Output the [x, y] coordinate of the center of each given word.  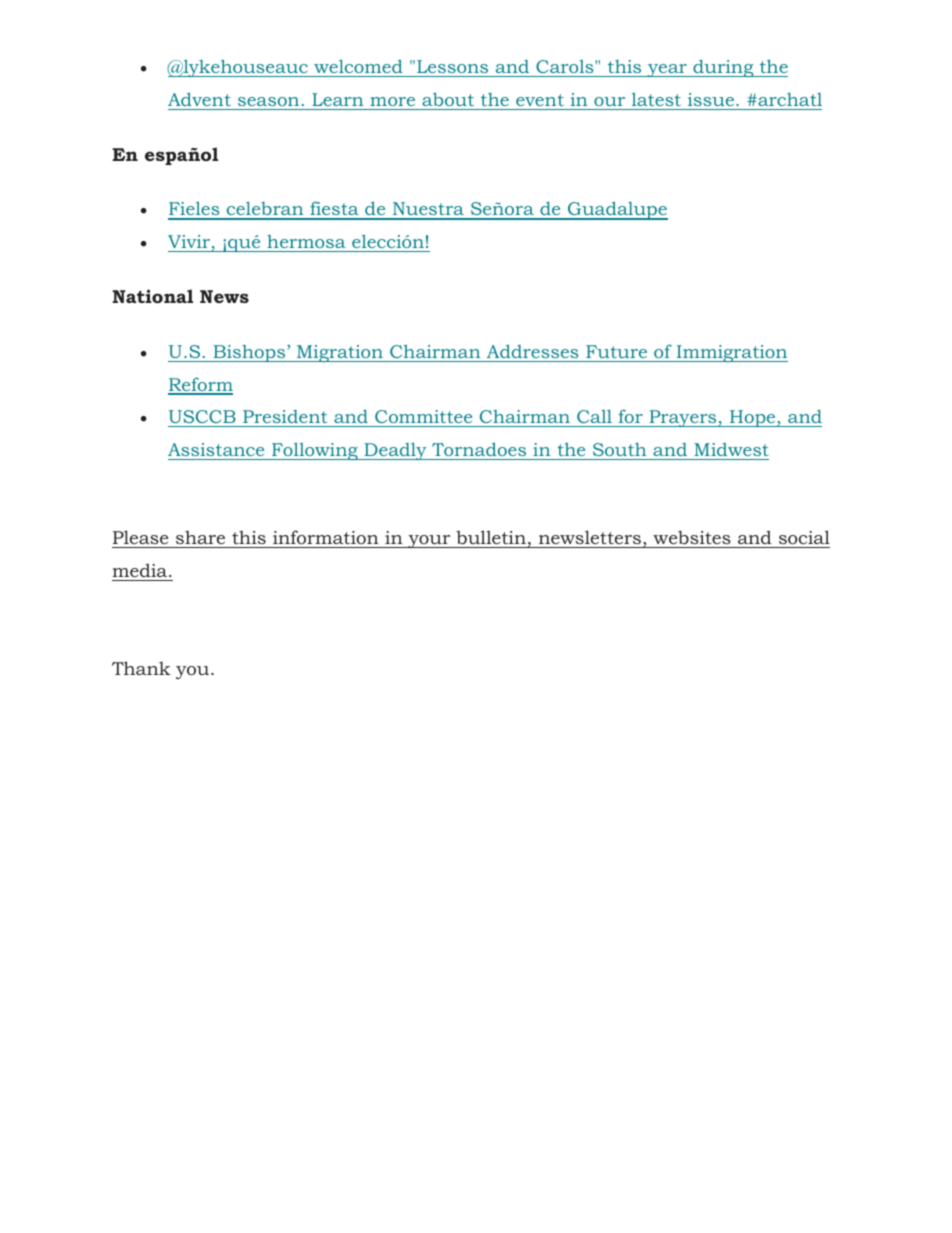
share [200, 537]
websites [692, 537]
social [804, 537]
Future [616, 351]
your [429, 541]
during [723, 68]
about [448, 99]
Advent [199, 99]
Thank [141, 668]
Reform [200, 385]
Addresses [532, 351]
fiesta [334, 210]
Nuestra [428, 210]
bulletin [491, 537]
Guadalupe [617, 210]
